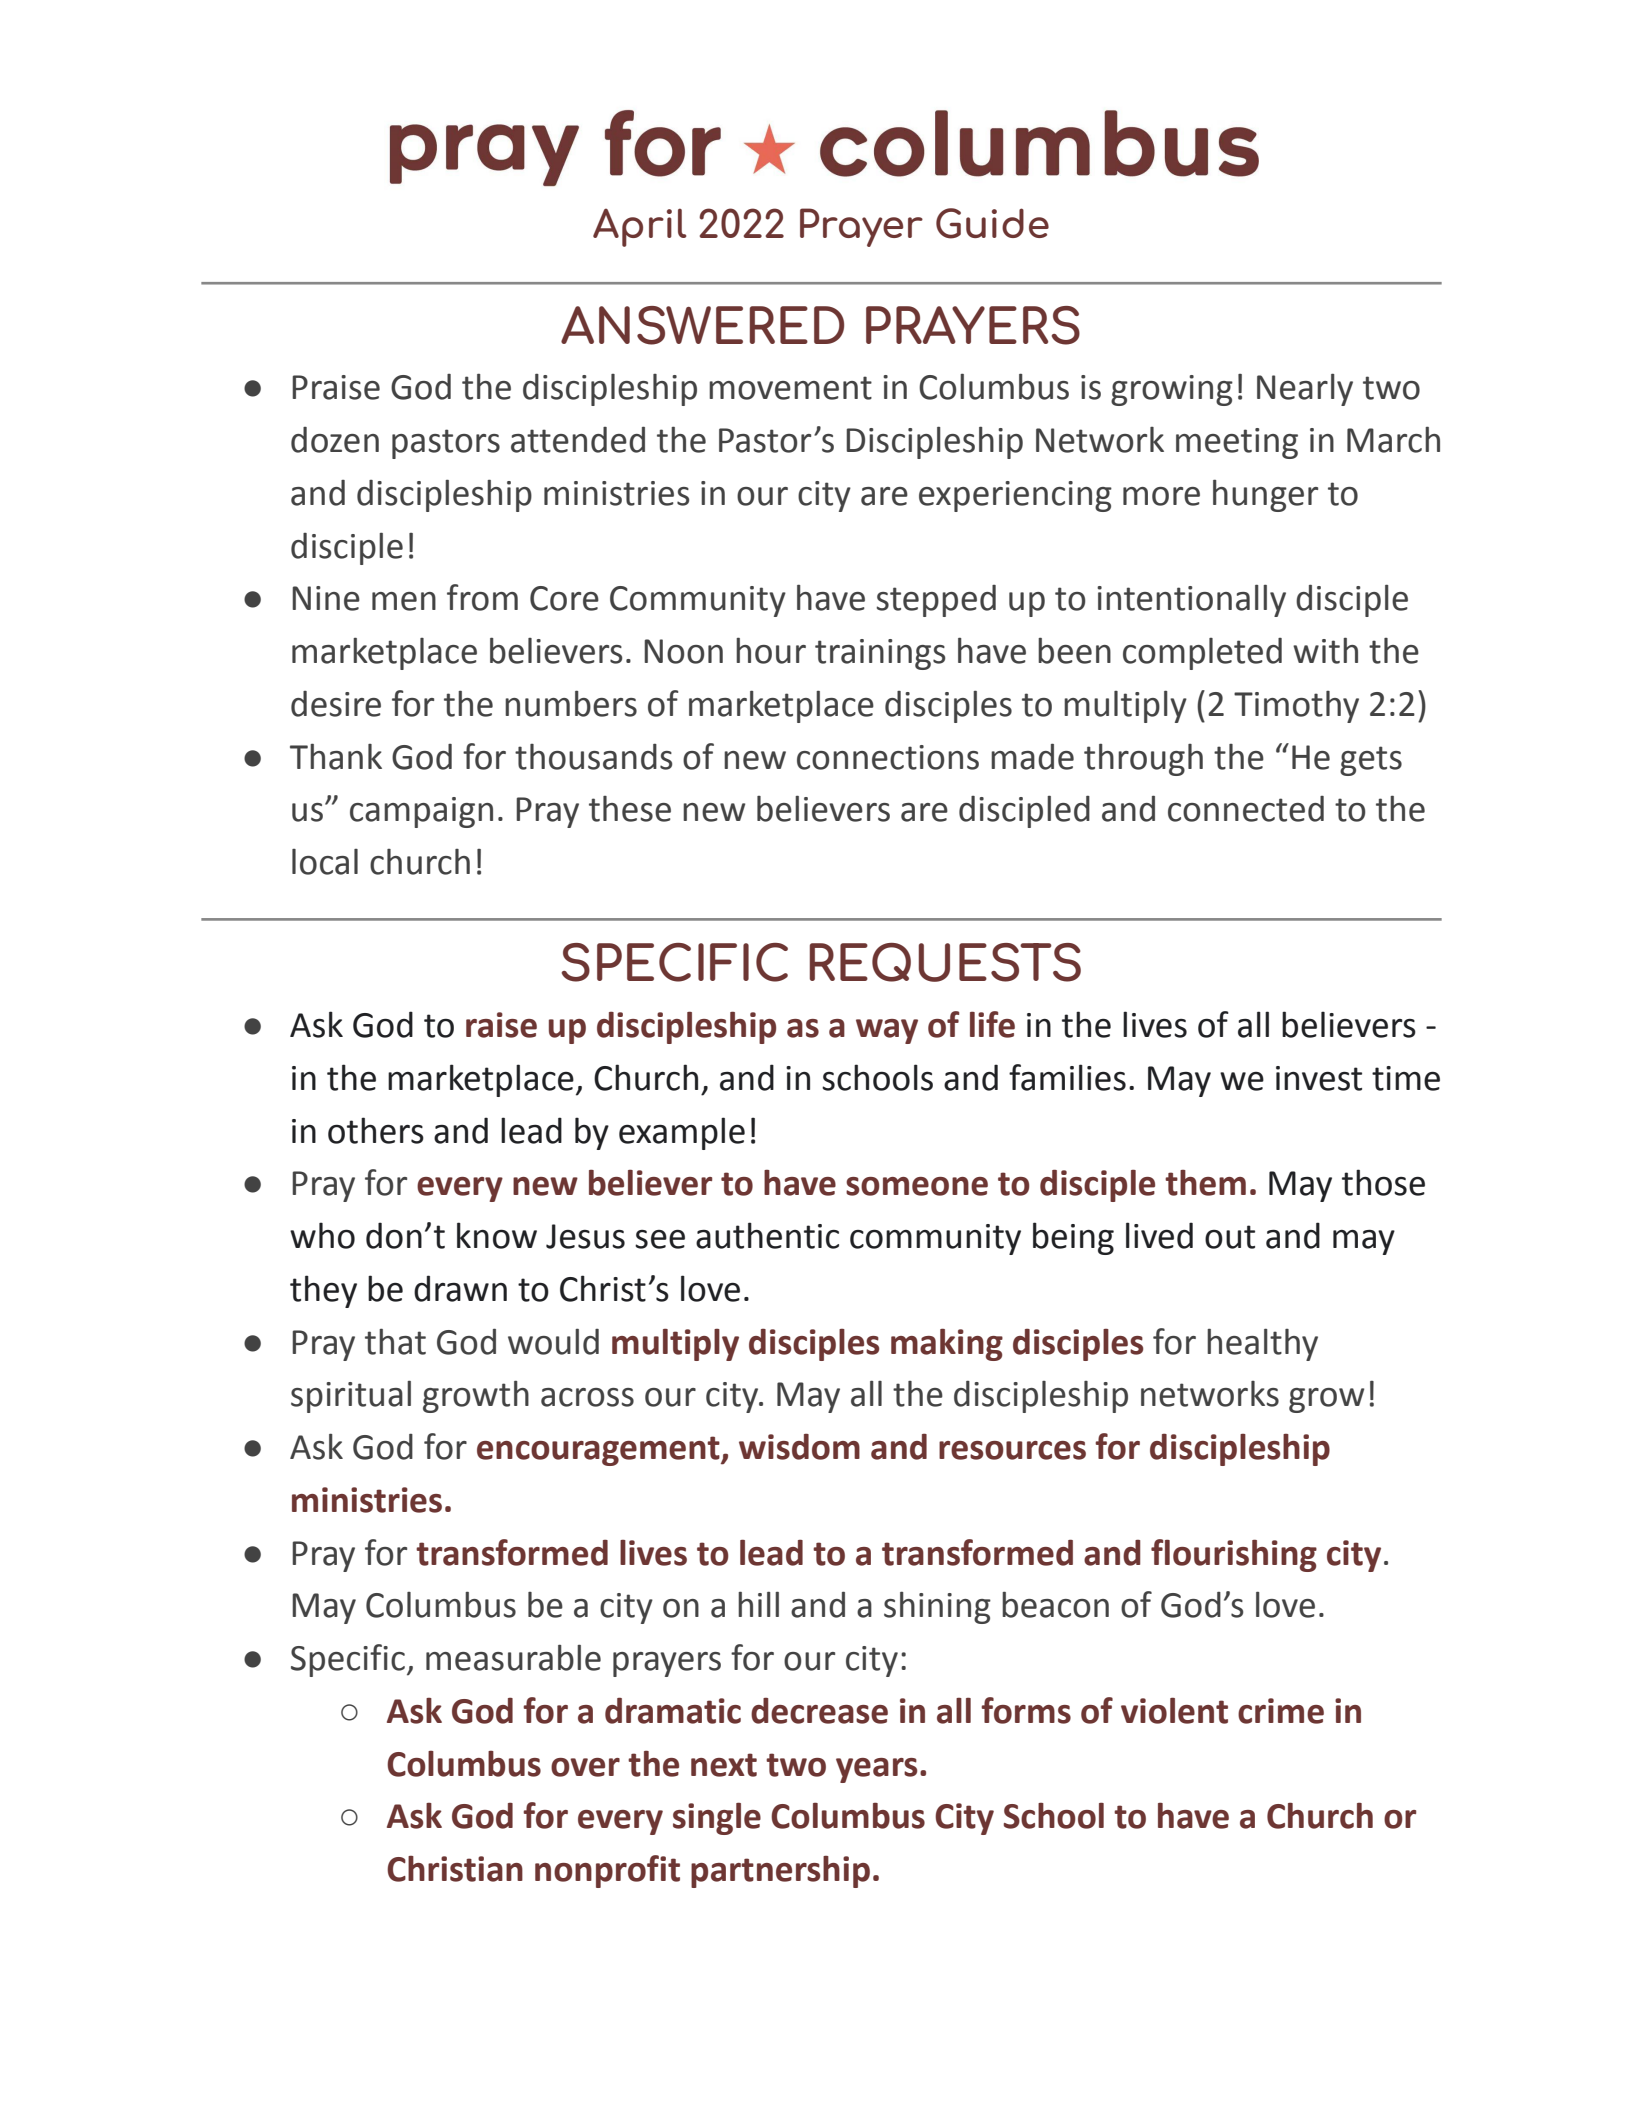 This screenshot has width=1643, height=2126. Describe the element at coordinates (376, 1130) in the screenshot. I see `others` at that location.
